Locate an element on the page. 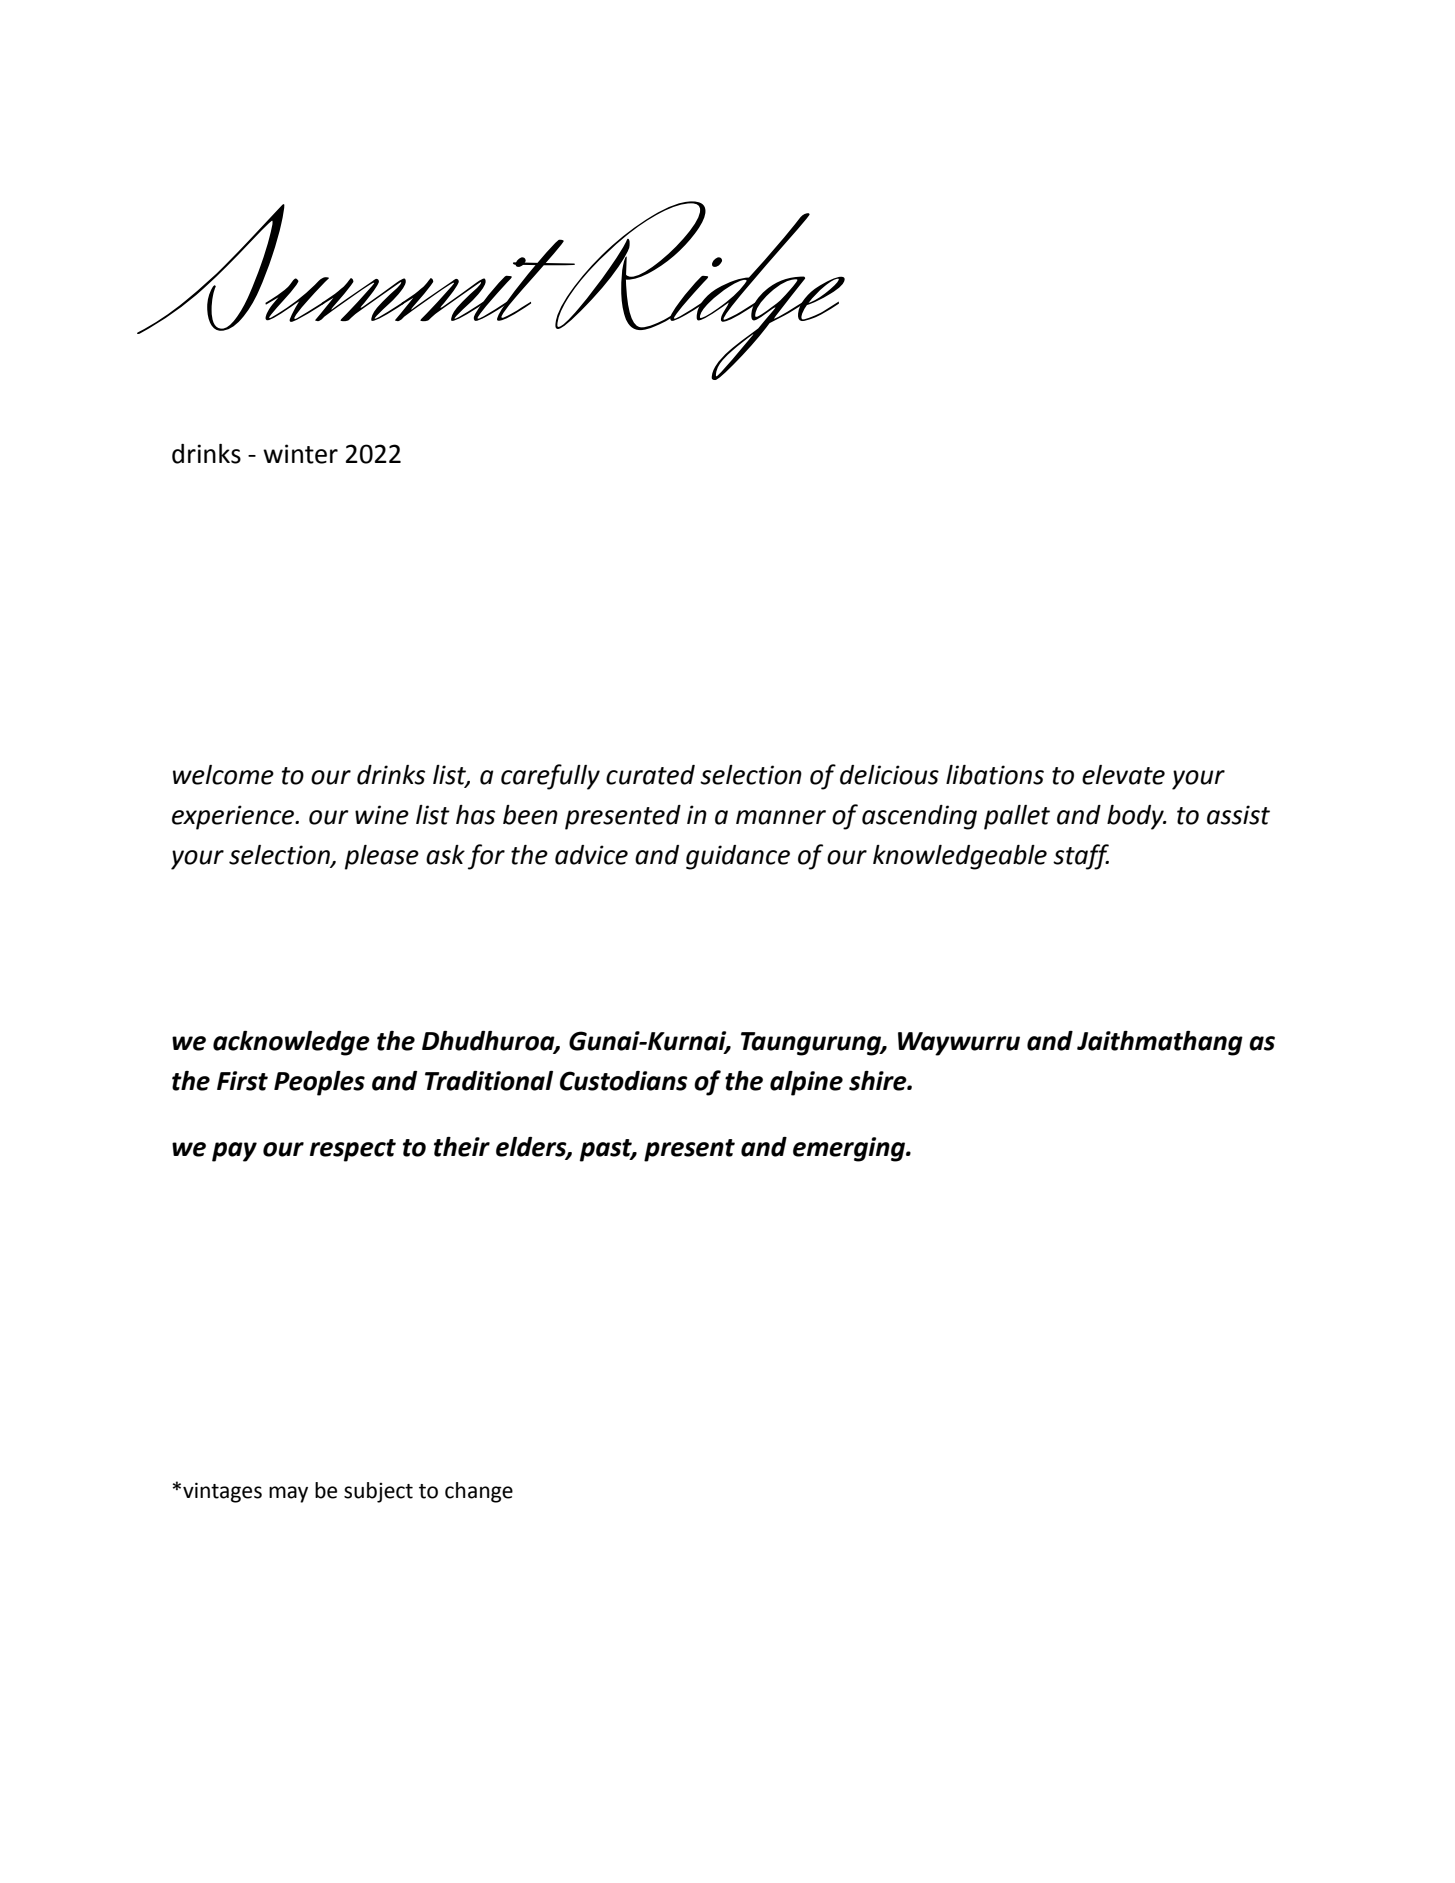 The width and height of the image is (1455, 1883). Custodians is located at coordinates (624, 1081).
